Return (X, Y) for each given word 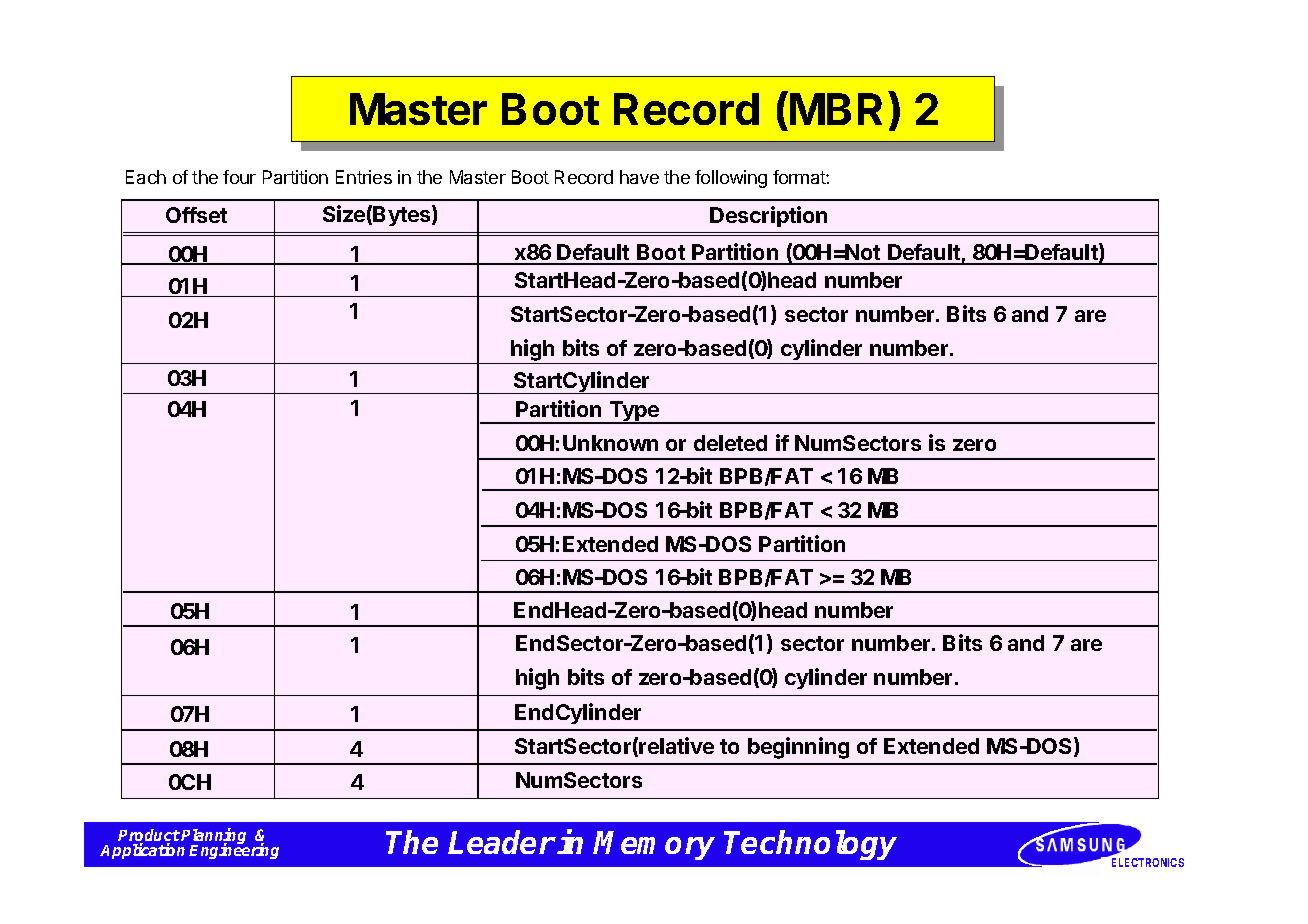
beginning (798, 748)
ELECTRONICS (1148, 862)
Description (768, 216)
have (639, 177)
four (239, 177)
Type (634, 412)
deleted (730, 443)
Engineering (234, 850)
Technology (810, 845)
